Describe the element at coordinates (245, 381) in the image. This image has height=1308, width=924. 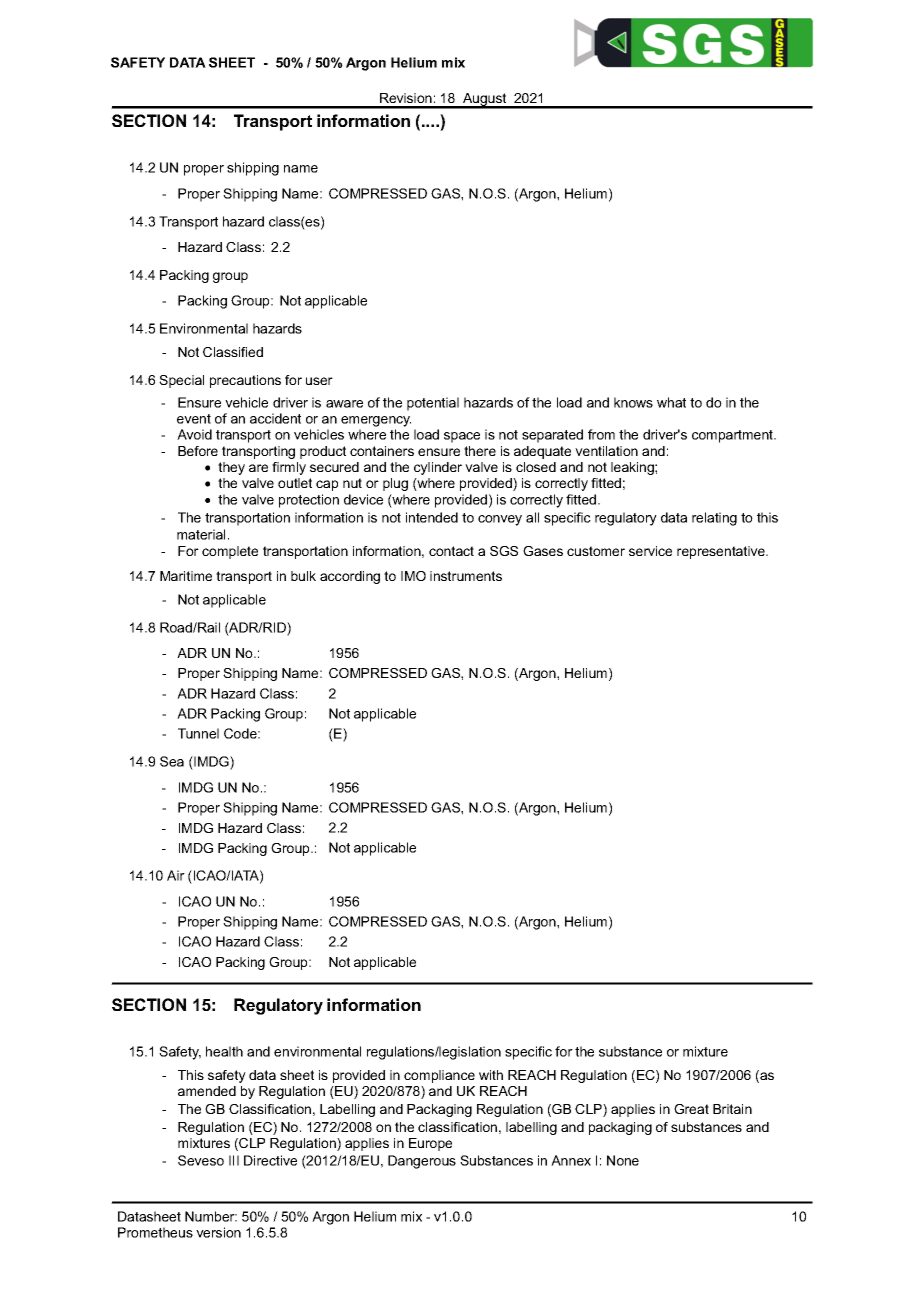
I see `precautions` at that location.
